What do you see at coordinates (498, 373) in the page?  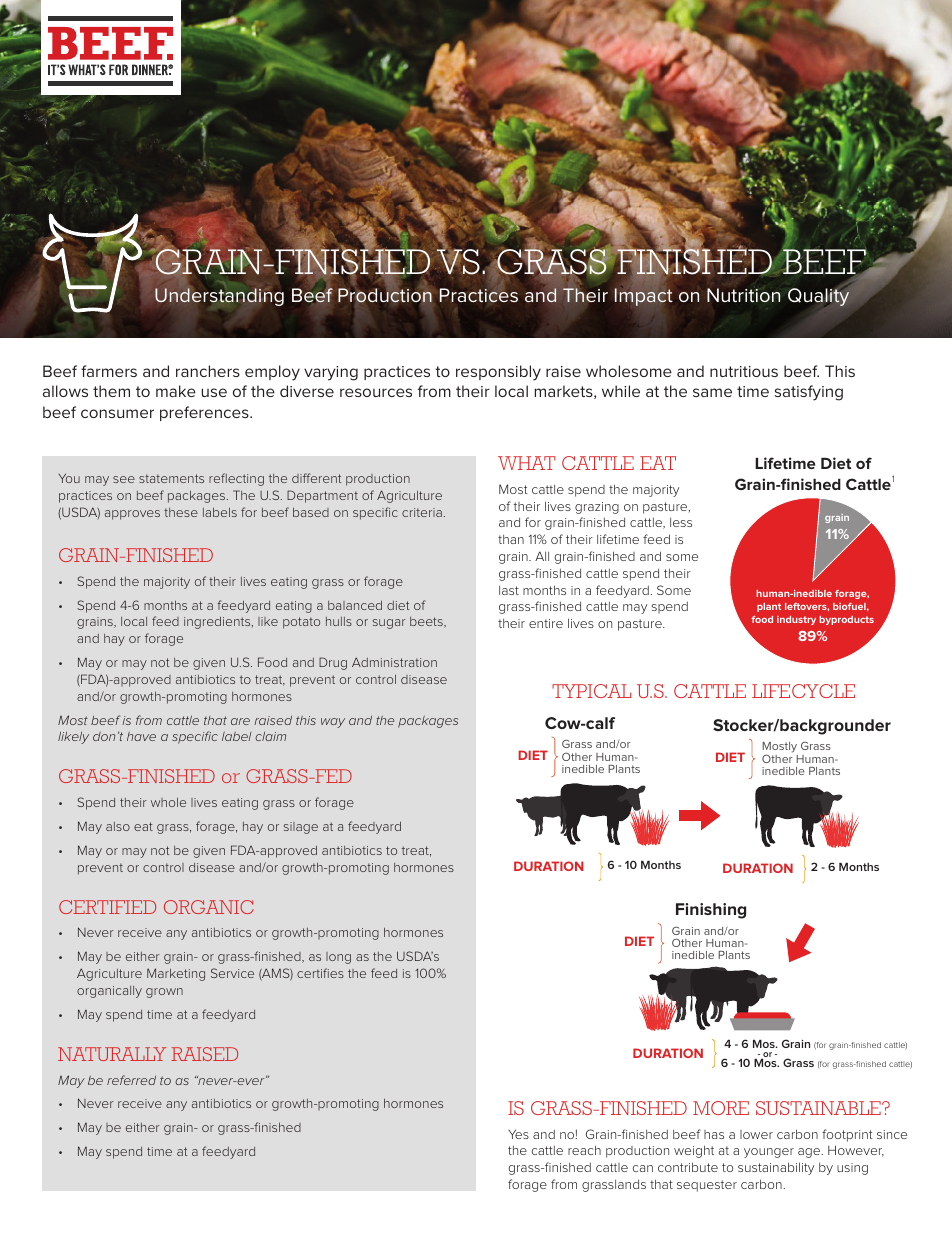 I see `responsibly` at bounding box center [498, 373].
